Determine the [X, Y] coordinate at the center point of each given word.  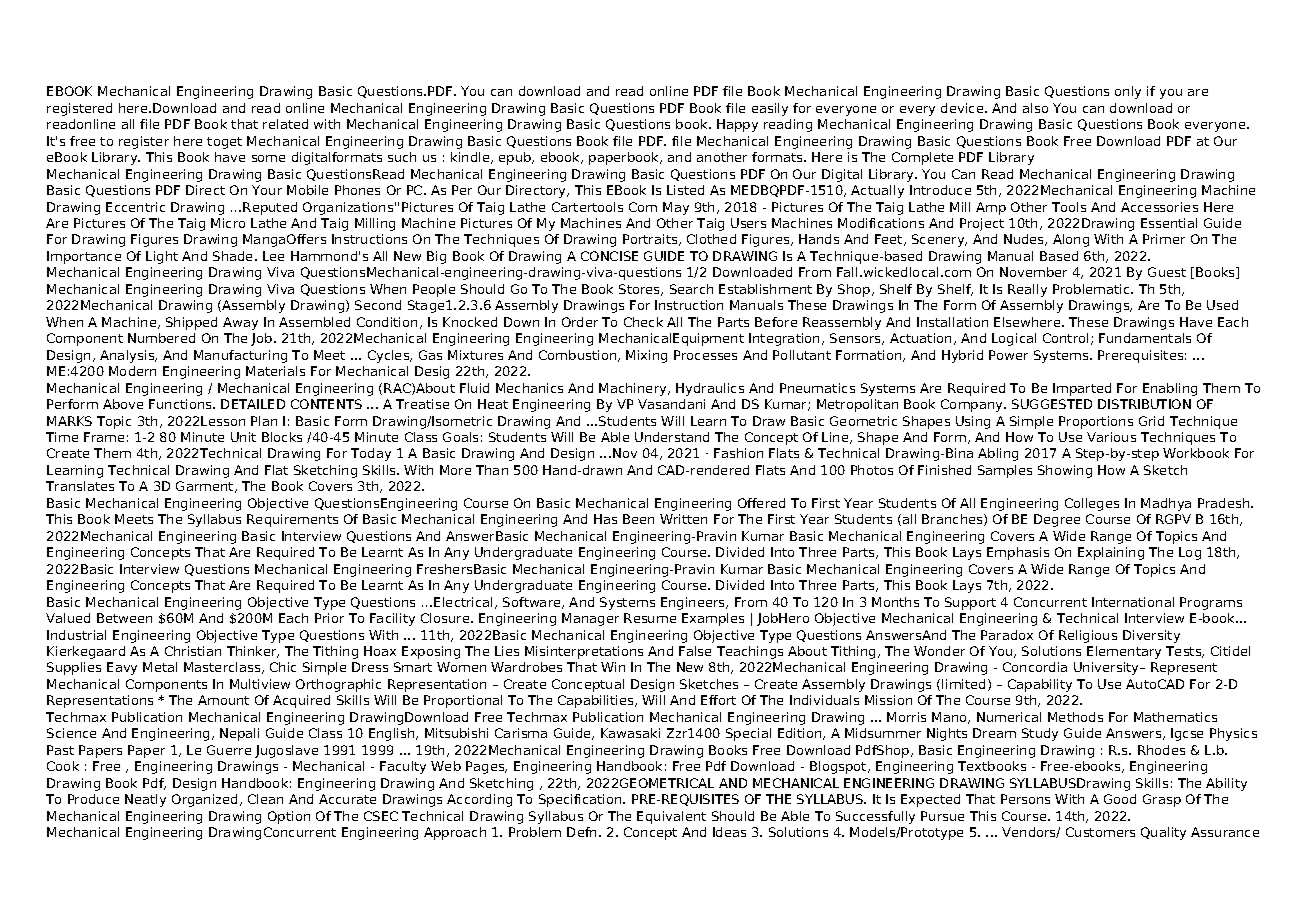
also [1035, 108]
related [285, 124]
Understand [672, 437]
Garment [206, 487]
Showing [1065, 471]
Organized [206, 800]
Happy [737, 125]
